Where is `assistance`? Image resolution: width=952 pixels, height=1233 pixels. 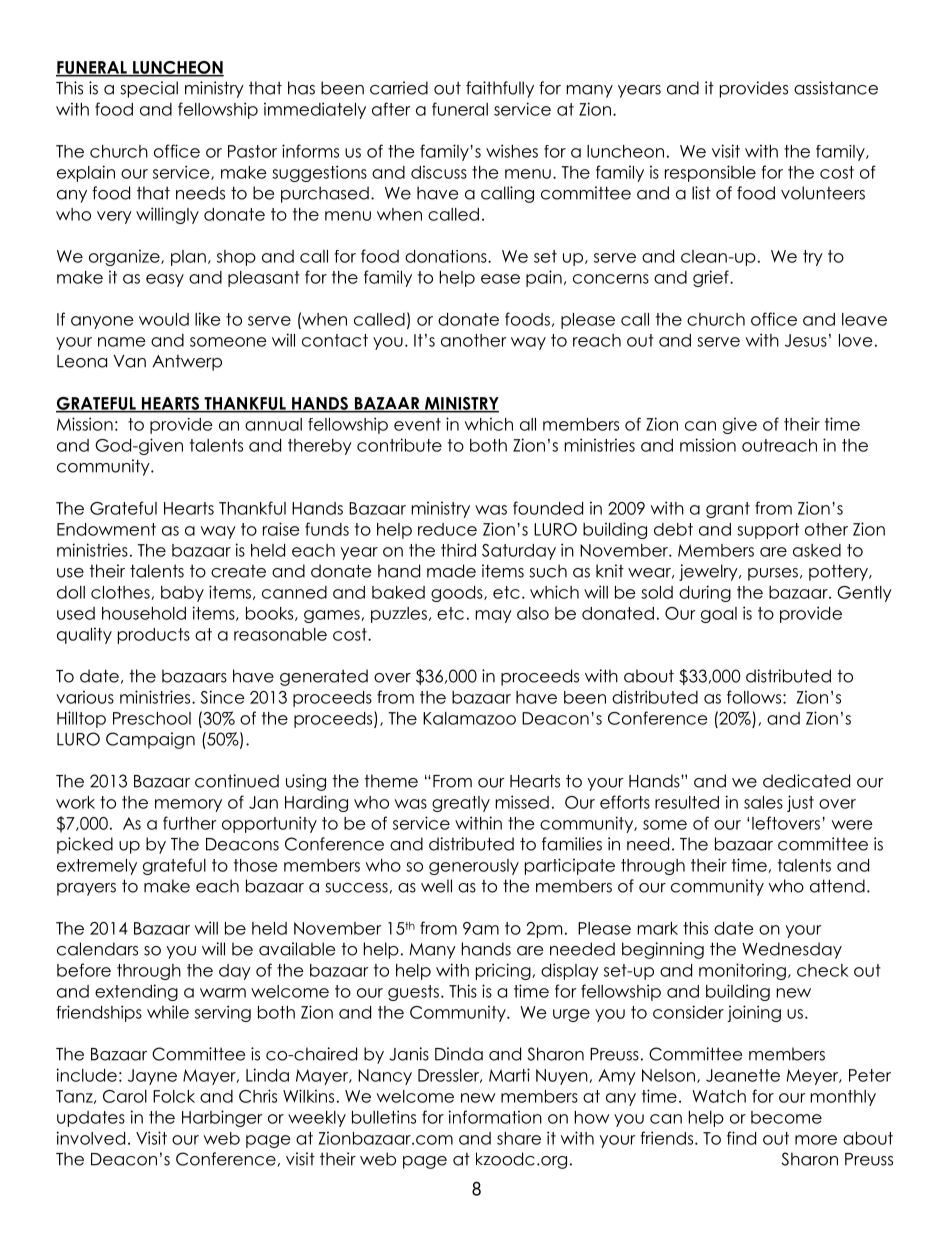
assistance is located at coordinates (836, 88).
